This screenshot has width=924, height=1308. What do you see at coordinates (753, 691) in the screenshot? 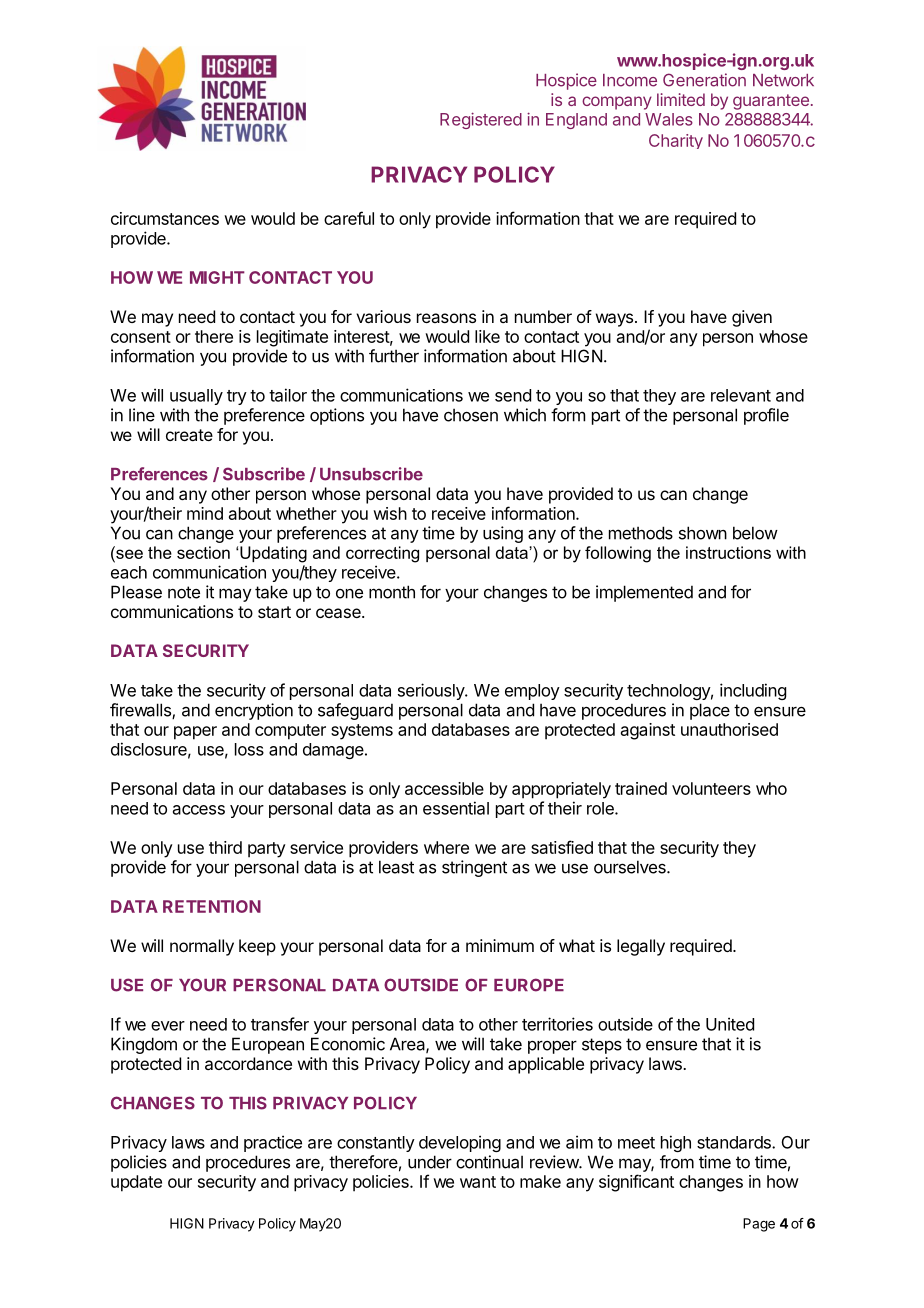
I see `including` at bounding box center [753, 691].
